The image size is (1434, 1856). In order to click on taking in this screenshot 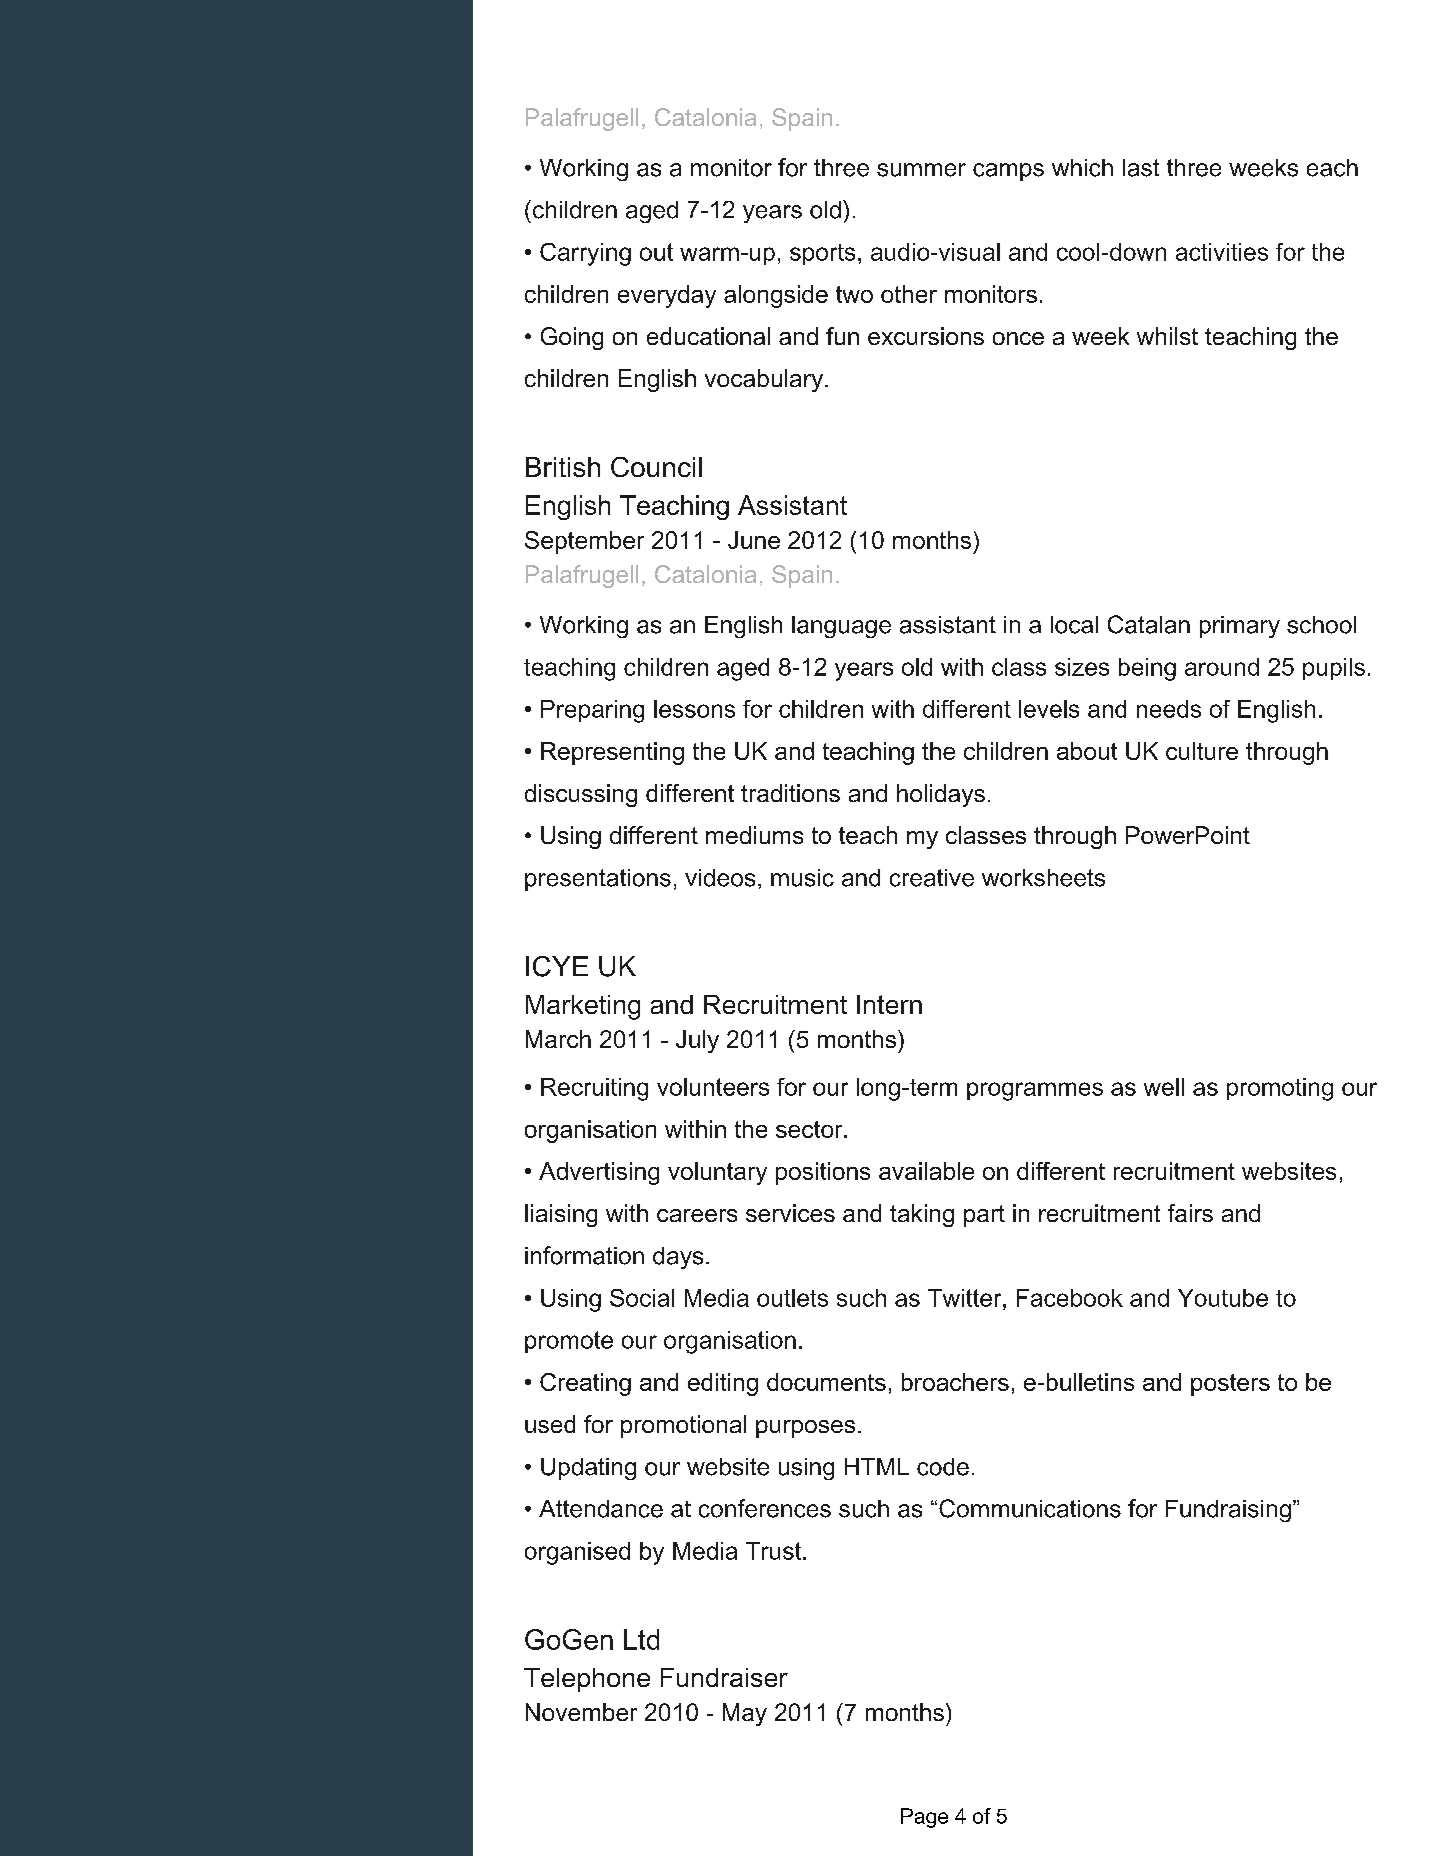, I will do `click(922, 1215)`.
